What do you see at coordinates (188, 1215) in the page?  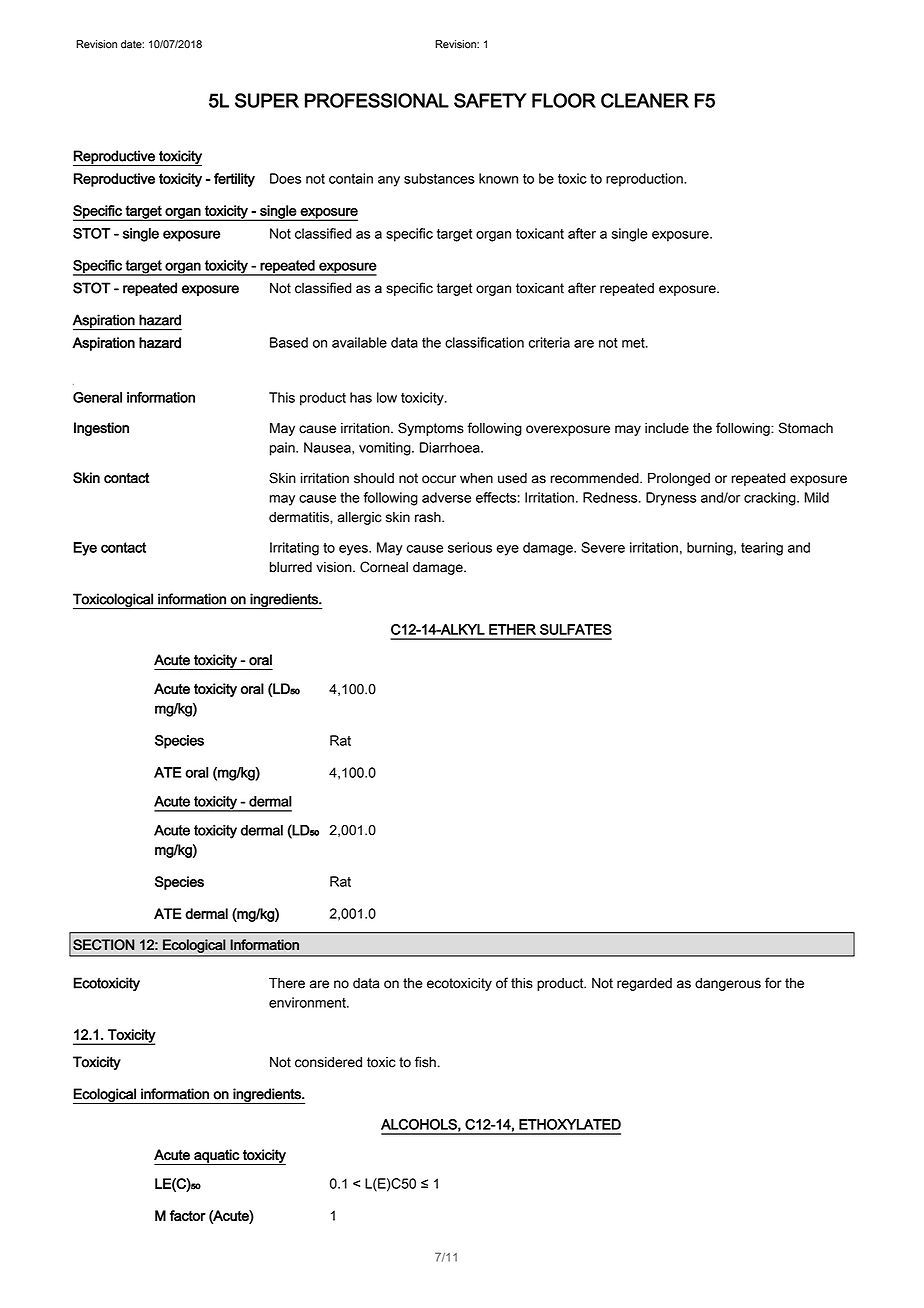 I see `factor` at bounding box center [188, 1215].
